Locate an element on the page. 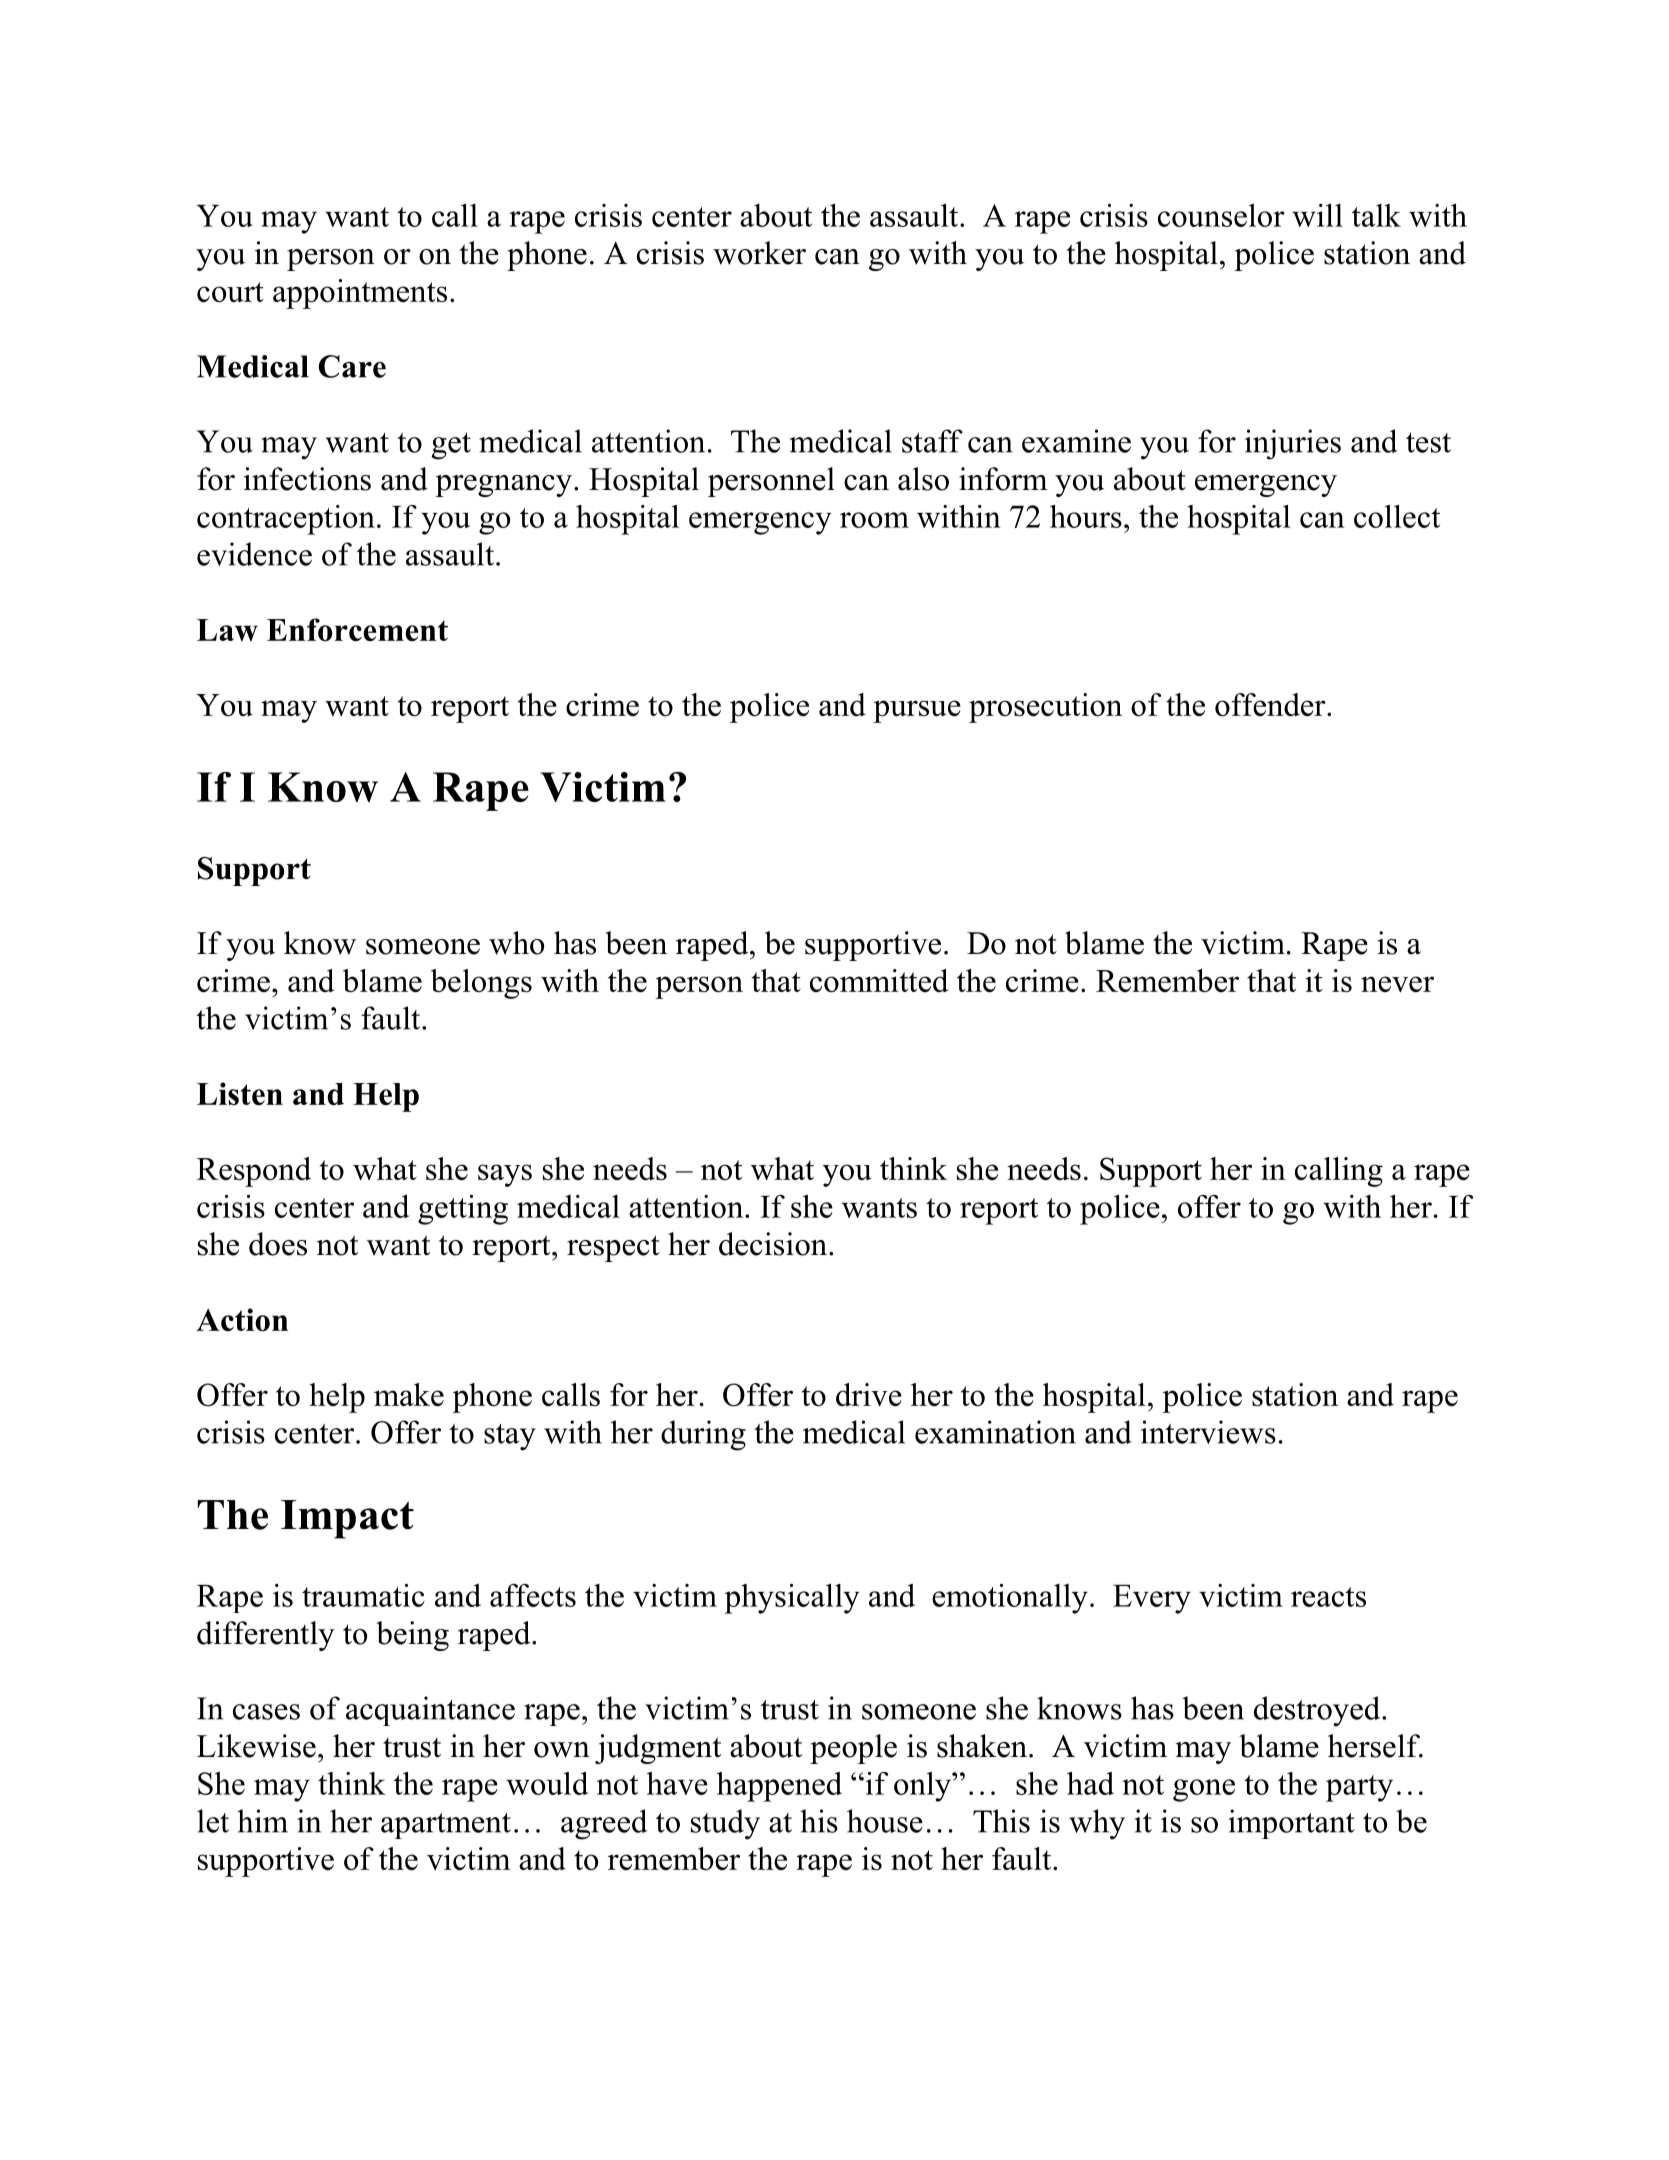 This document has width=1669, height=2160. who is located at coordinates (516, 943).
